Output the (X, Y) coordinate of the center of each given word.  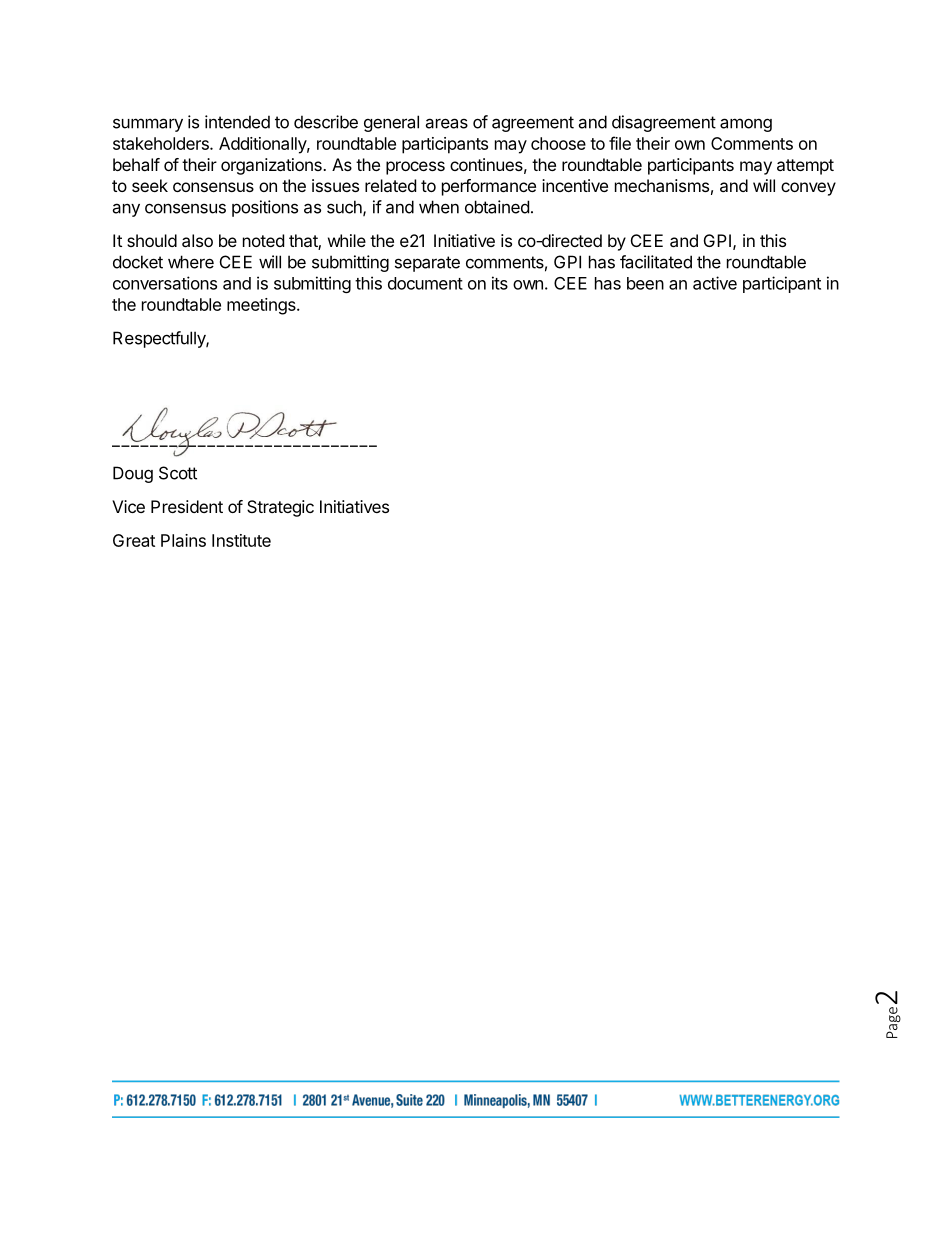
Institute (241, 540)
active (715, 283)
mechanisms (662, 185)
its (500, 283)
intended (237, 122)
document (425, 283)
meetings (262, 306)
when (439, 207)
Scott (178, 473)
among (746, 125)
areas (446, 123)
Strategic (280, 508)
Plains (183, 540)
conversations (165, 283)
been (645, 283)
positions (265, 208)
